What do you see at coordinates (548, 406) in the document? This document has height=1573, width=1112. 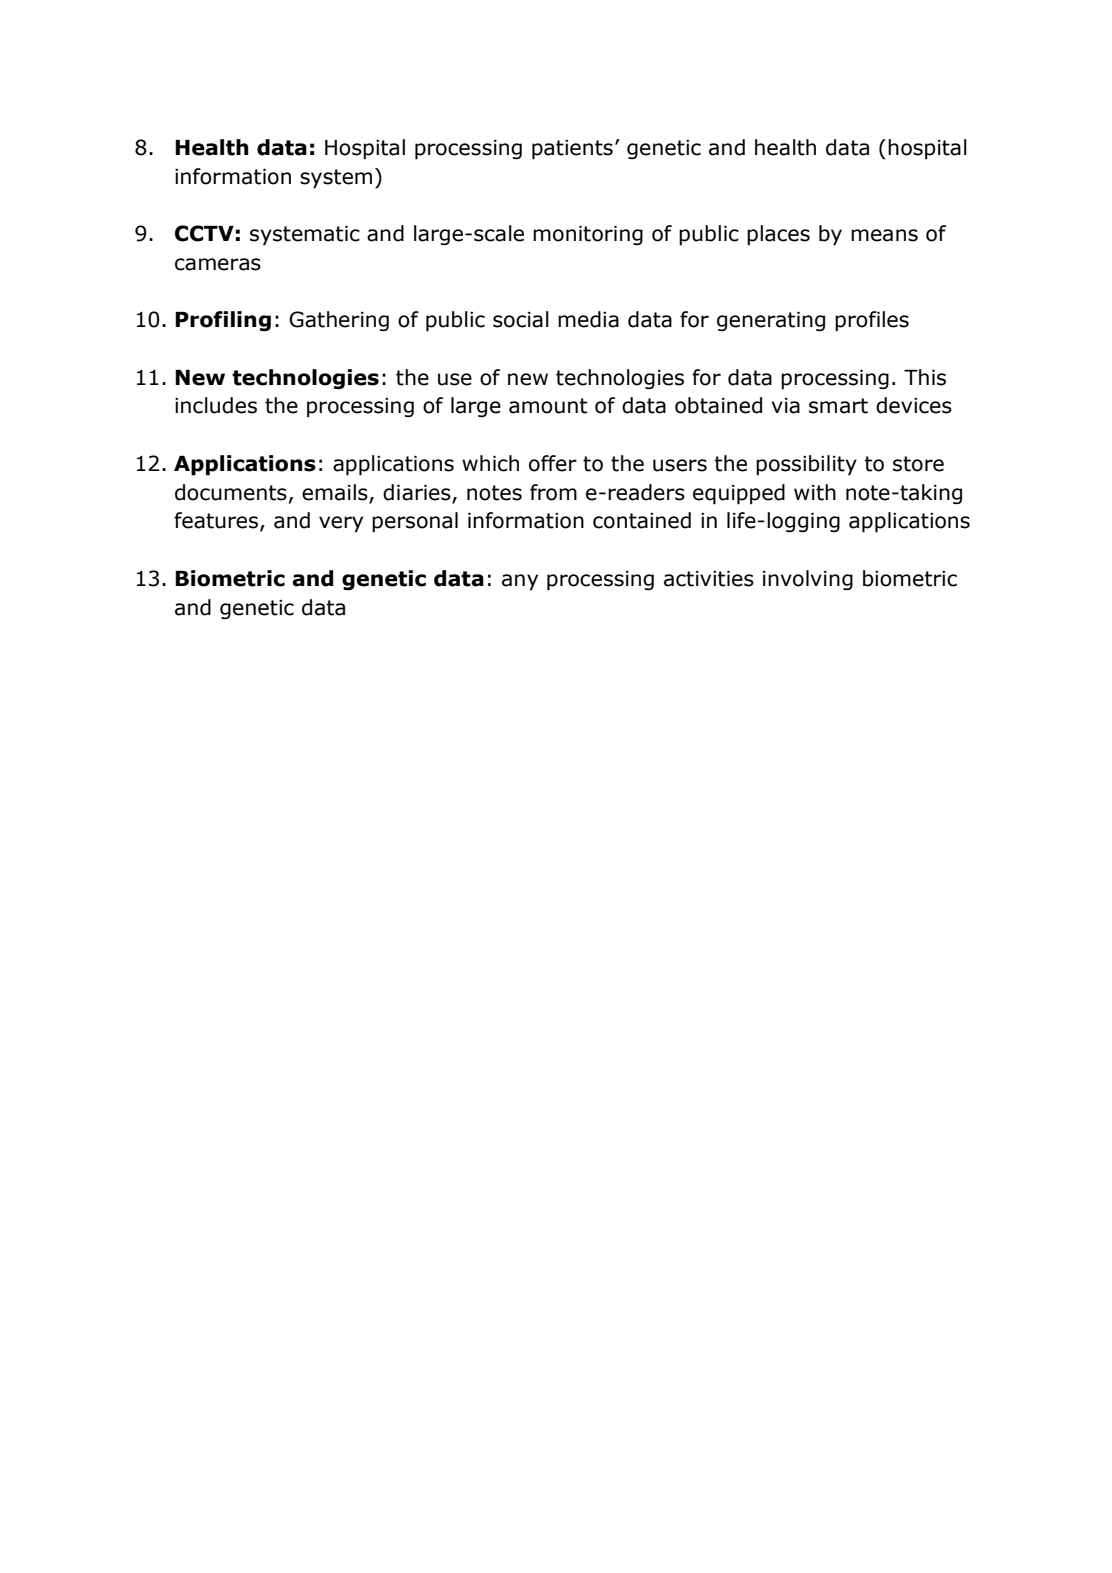 I see `amount` at bounding box center [548, 406].
